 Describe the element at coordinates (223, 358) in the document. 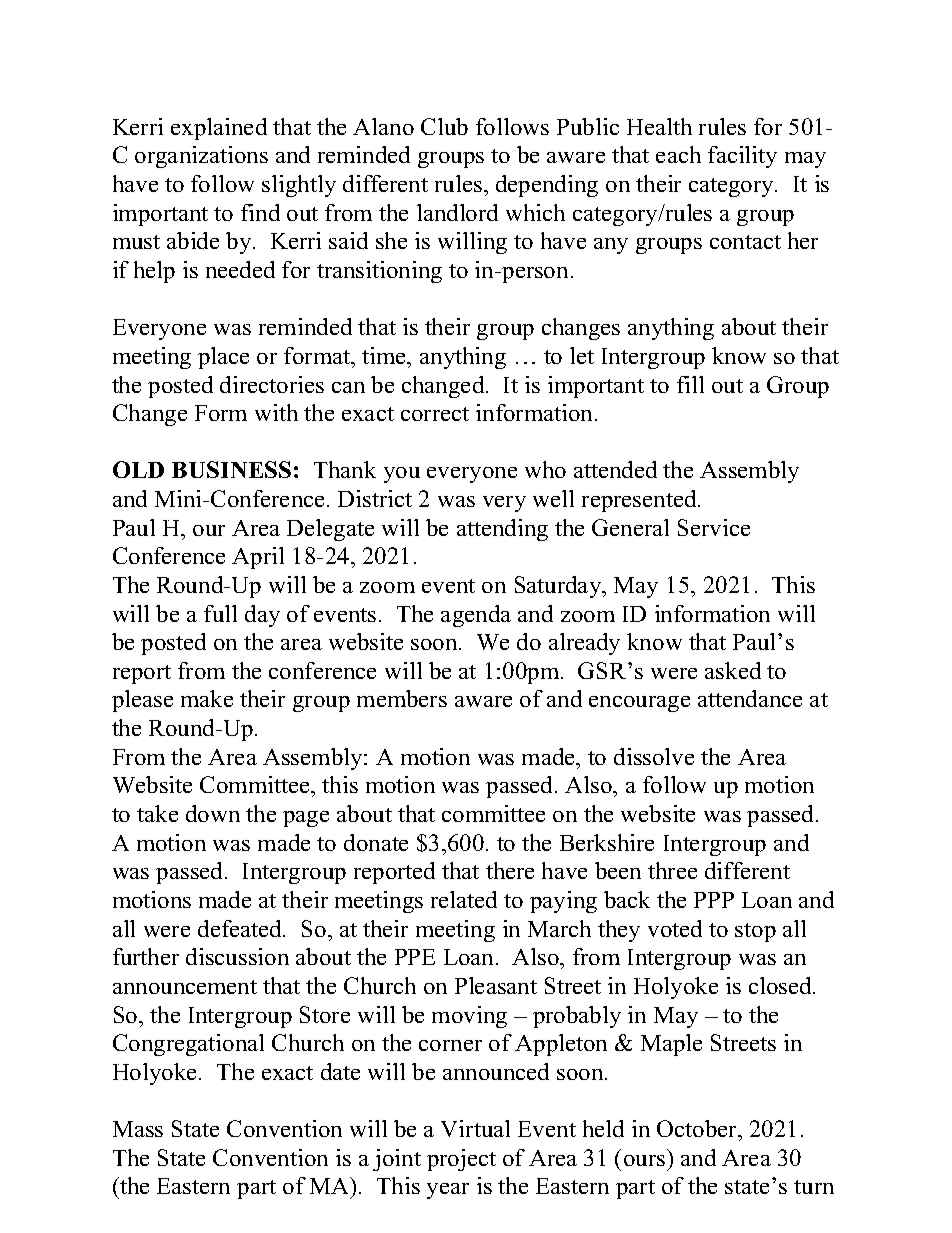

I see `place` at that location.
